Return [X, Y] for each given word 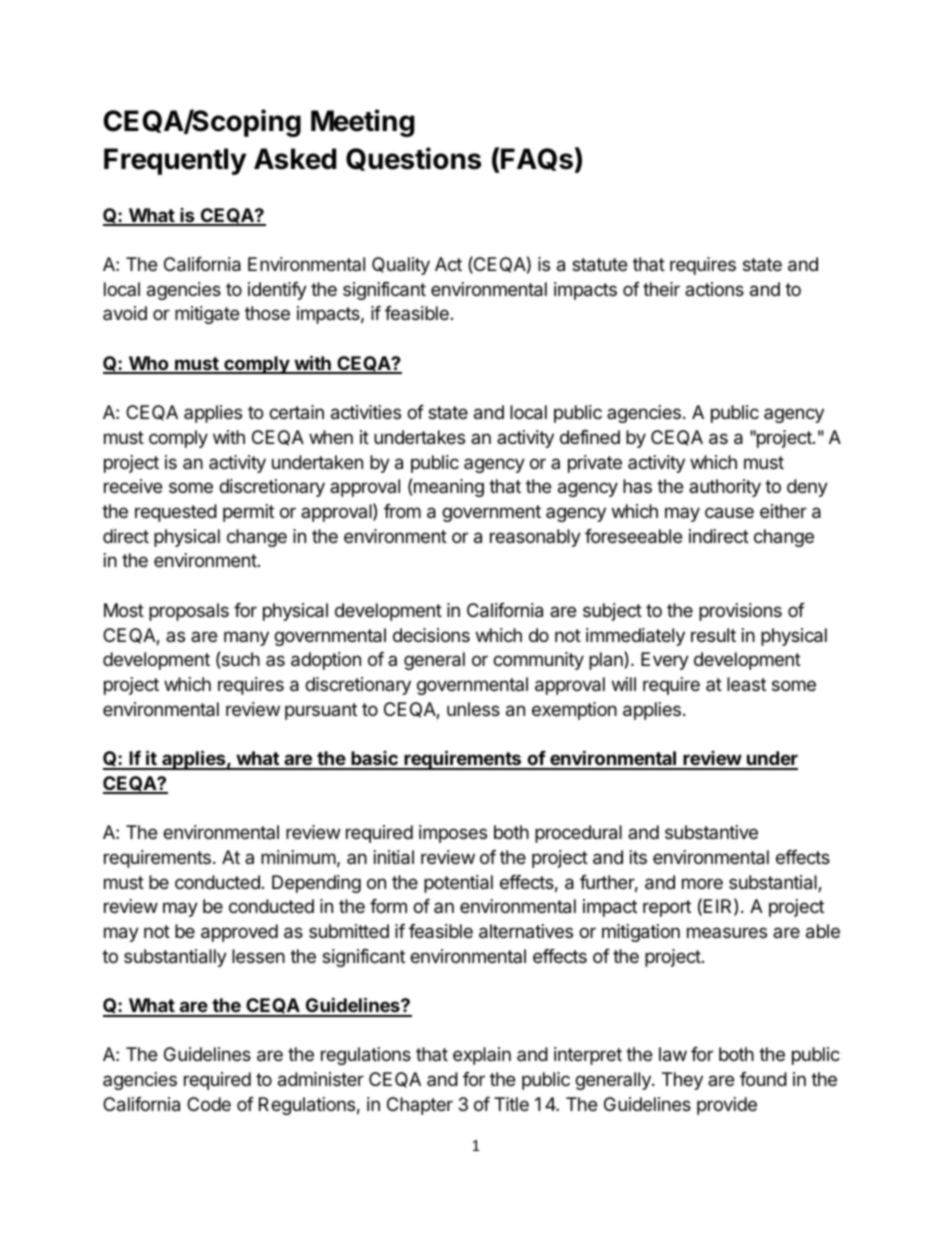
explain [482, 1056]
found [763, 1079]
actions [714, 289]
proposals [189, 612]
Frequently [175, 161]
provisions [740, 612]
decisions [431, 635]
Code [209, 1104]
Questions [413, 159]
